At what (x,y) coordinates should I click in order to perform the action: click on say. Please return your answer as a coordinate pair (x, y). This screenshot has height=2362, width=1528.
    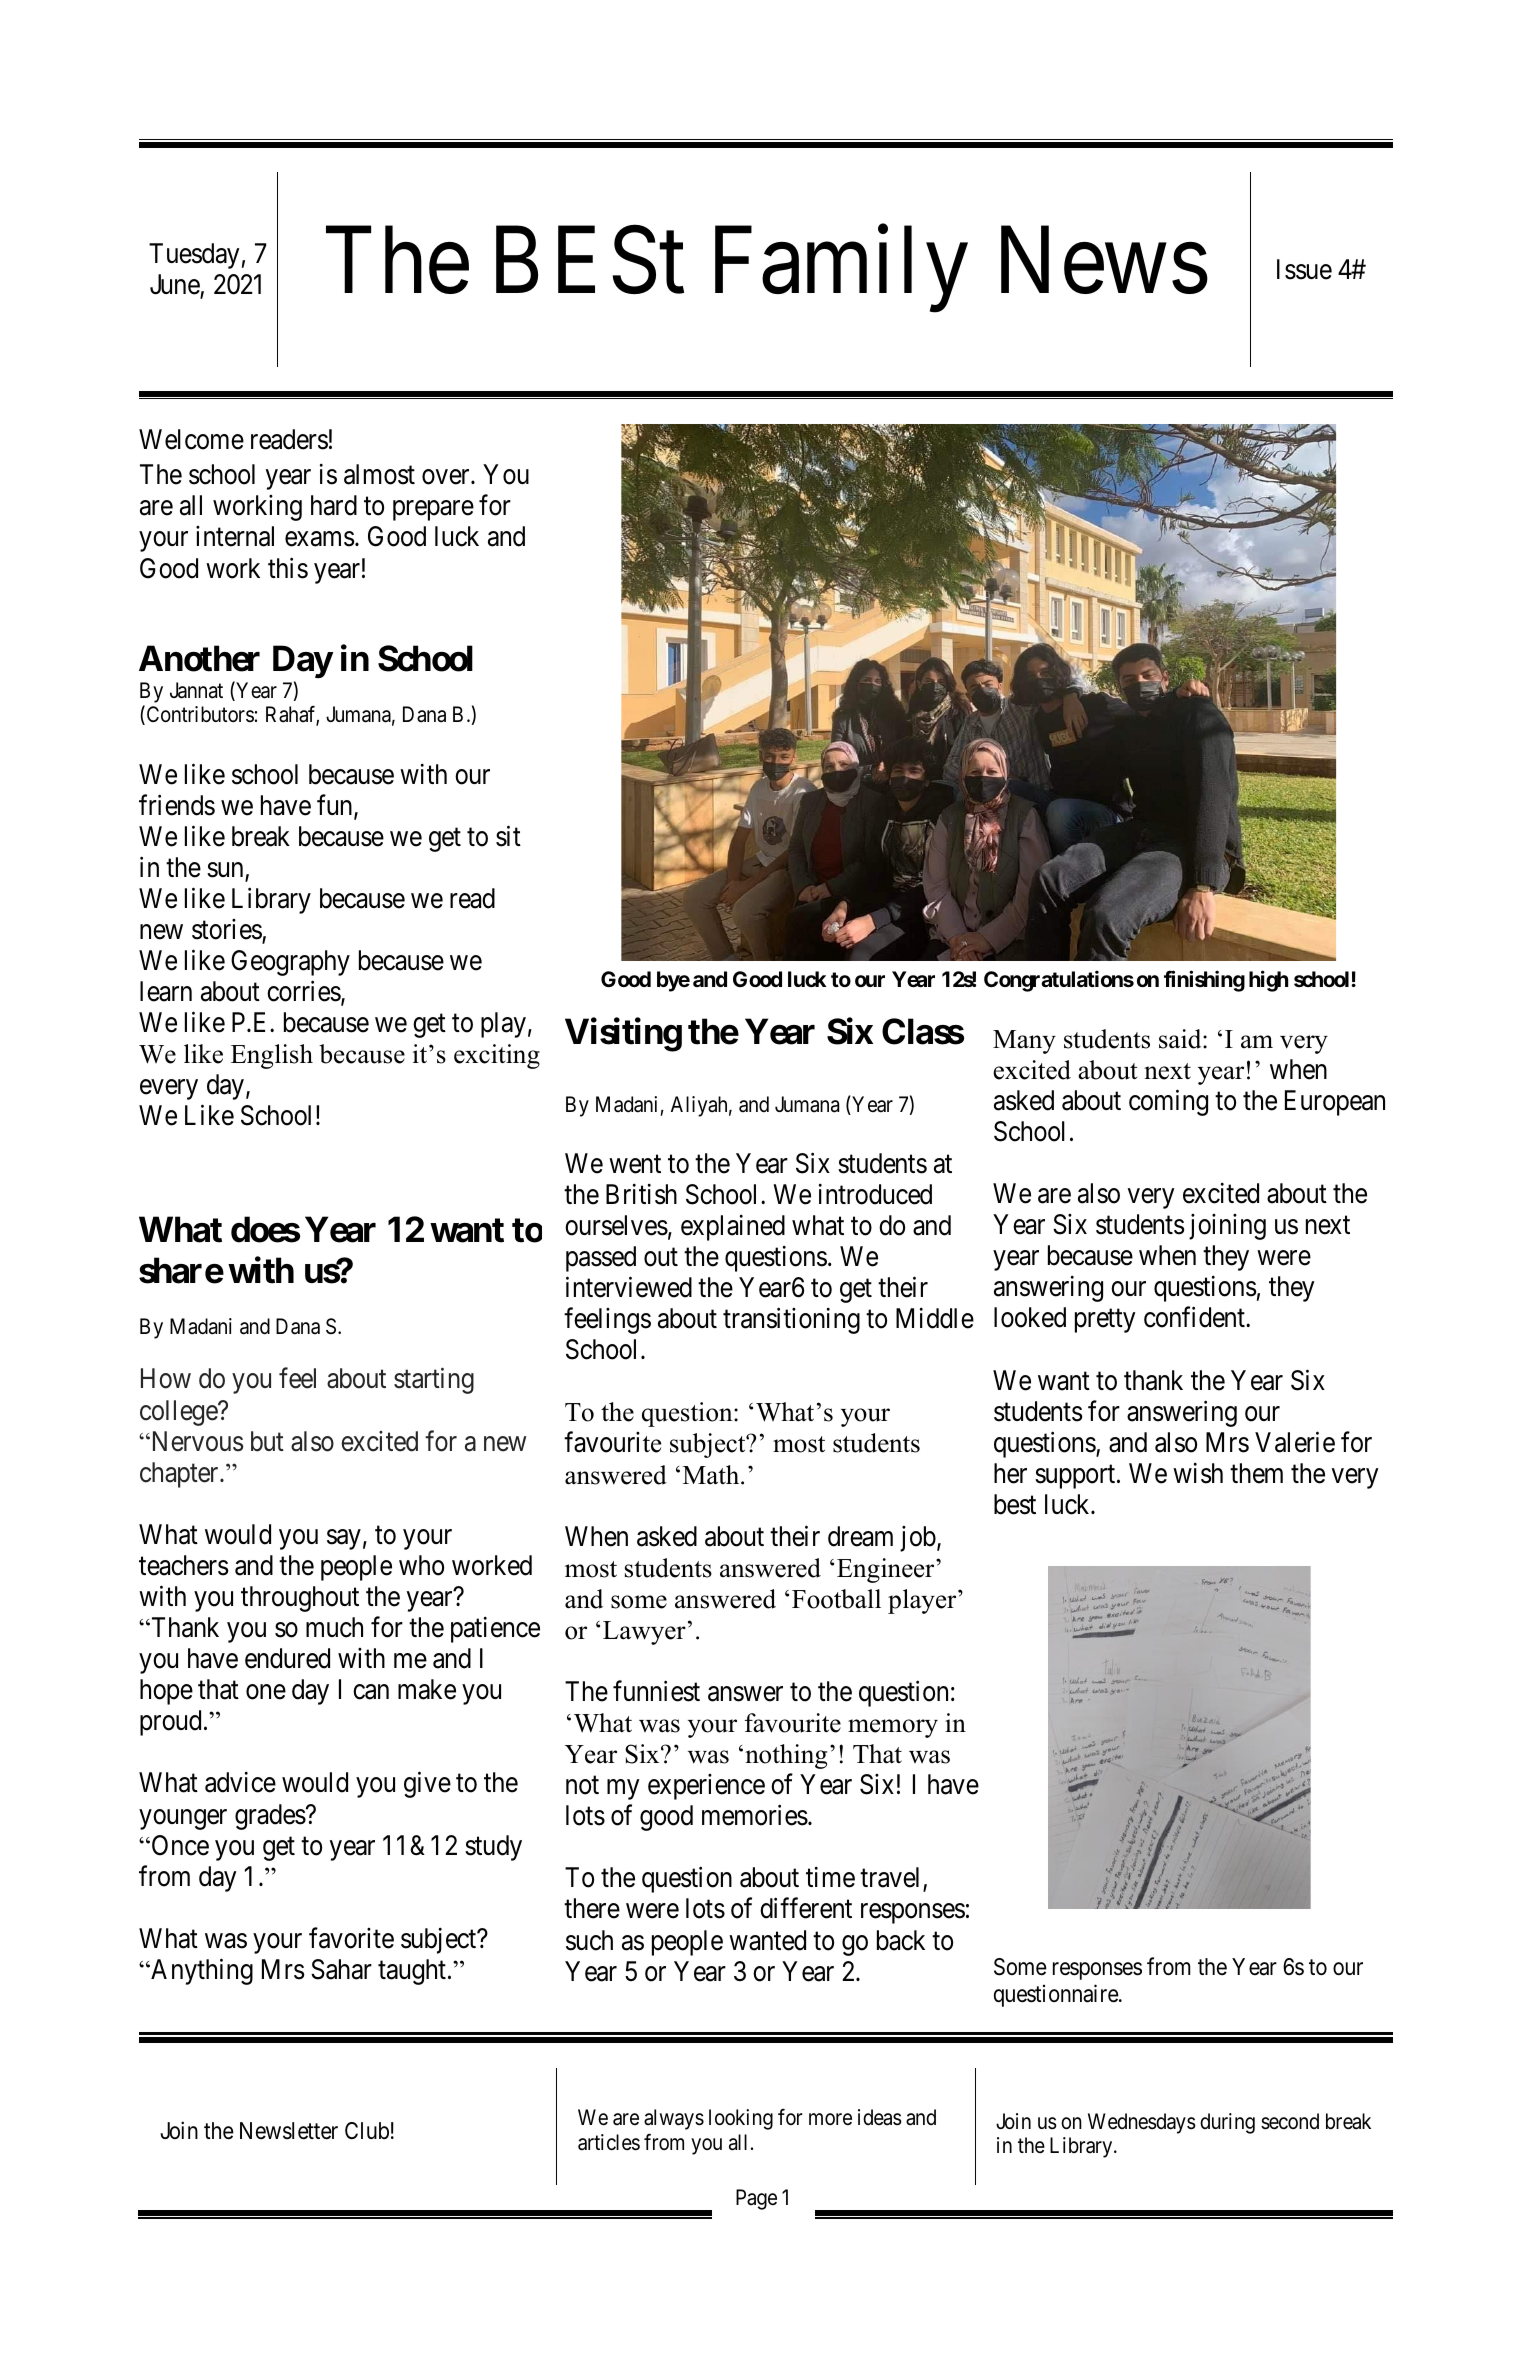
    Looking at the image, I should click on (344, 1539).
